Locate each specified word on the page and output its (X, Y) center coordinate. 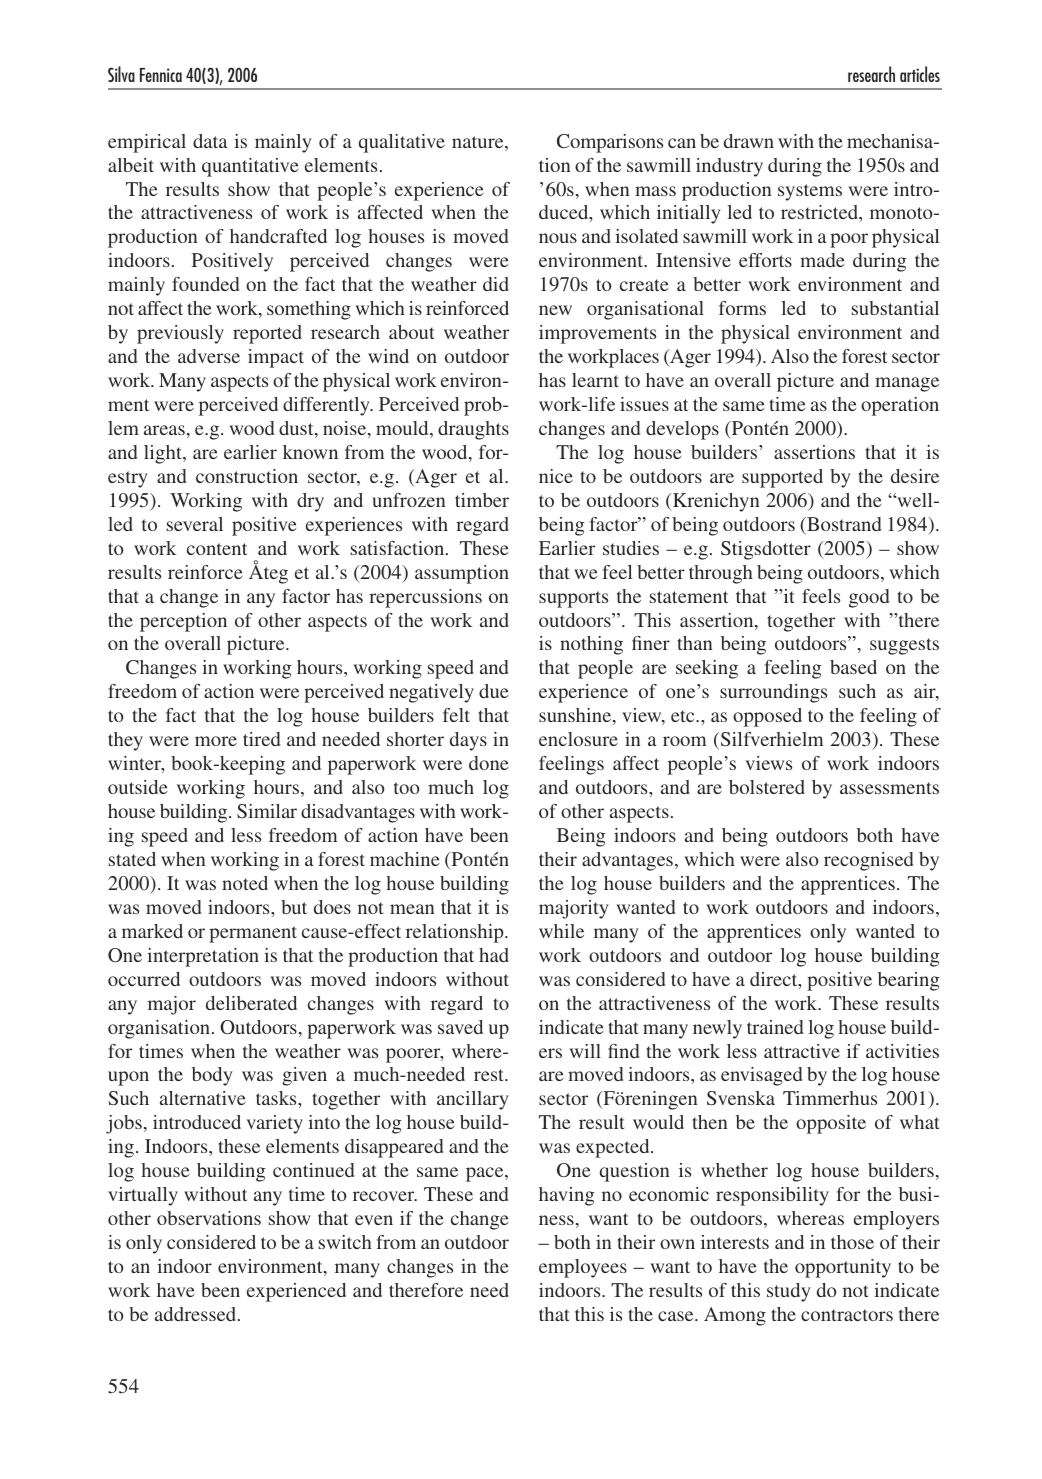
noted (245, 883)
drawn (749, 141)
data (210, 141)
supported (782, 478)
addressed (197, 1314)
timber (482, 500)
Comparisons (610, 143)
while (561, 931)
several (195, 524)
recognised (868, 861)
